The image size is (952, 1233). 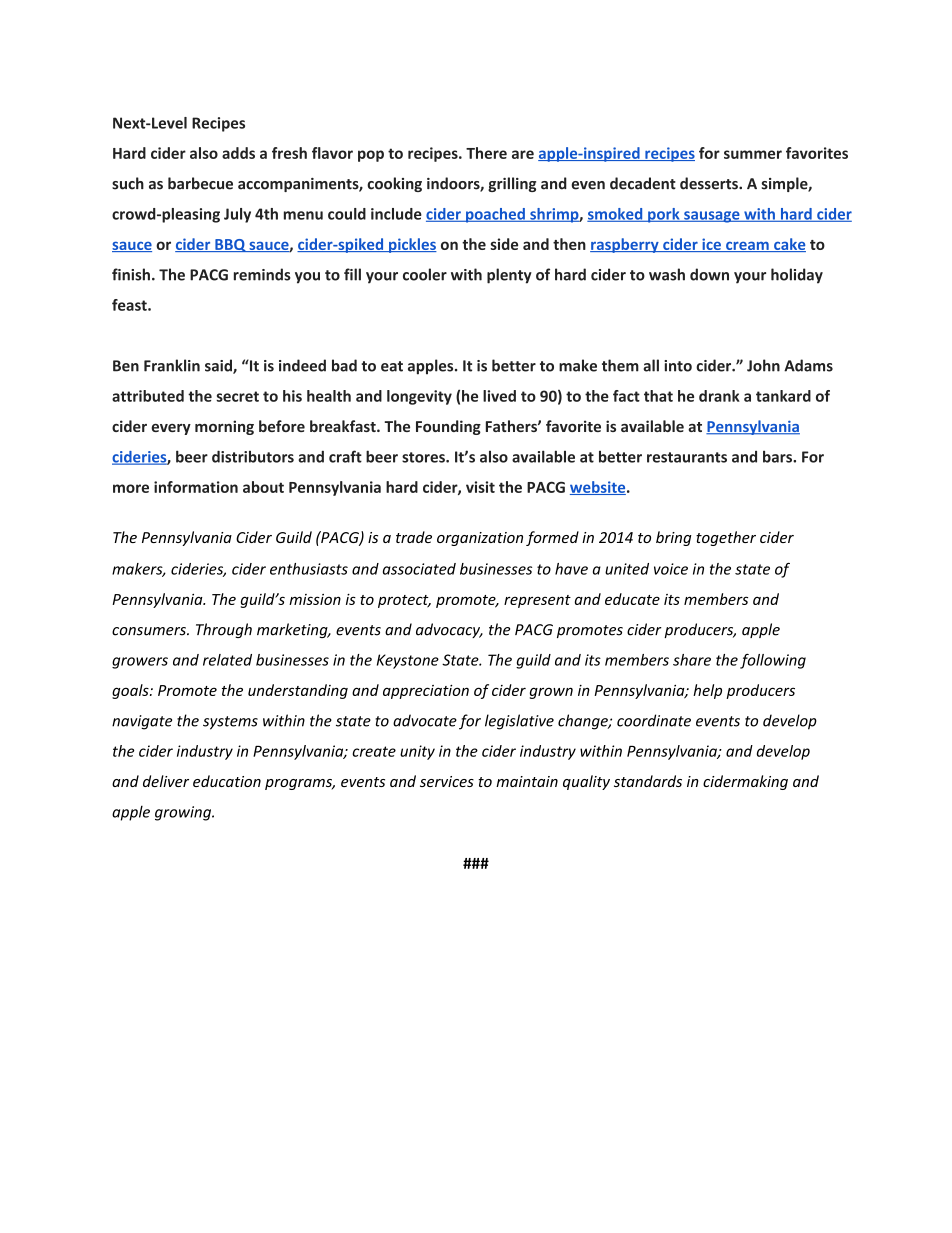 I want to click on barbecue, so click(x=200, y=183).
